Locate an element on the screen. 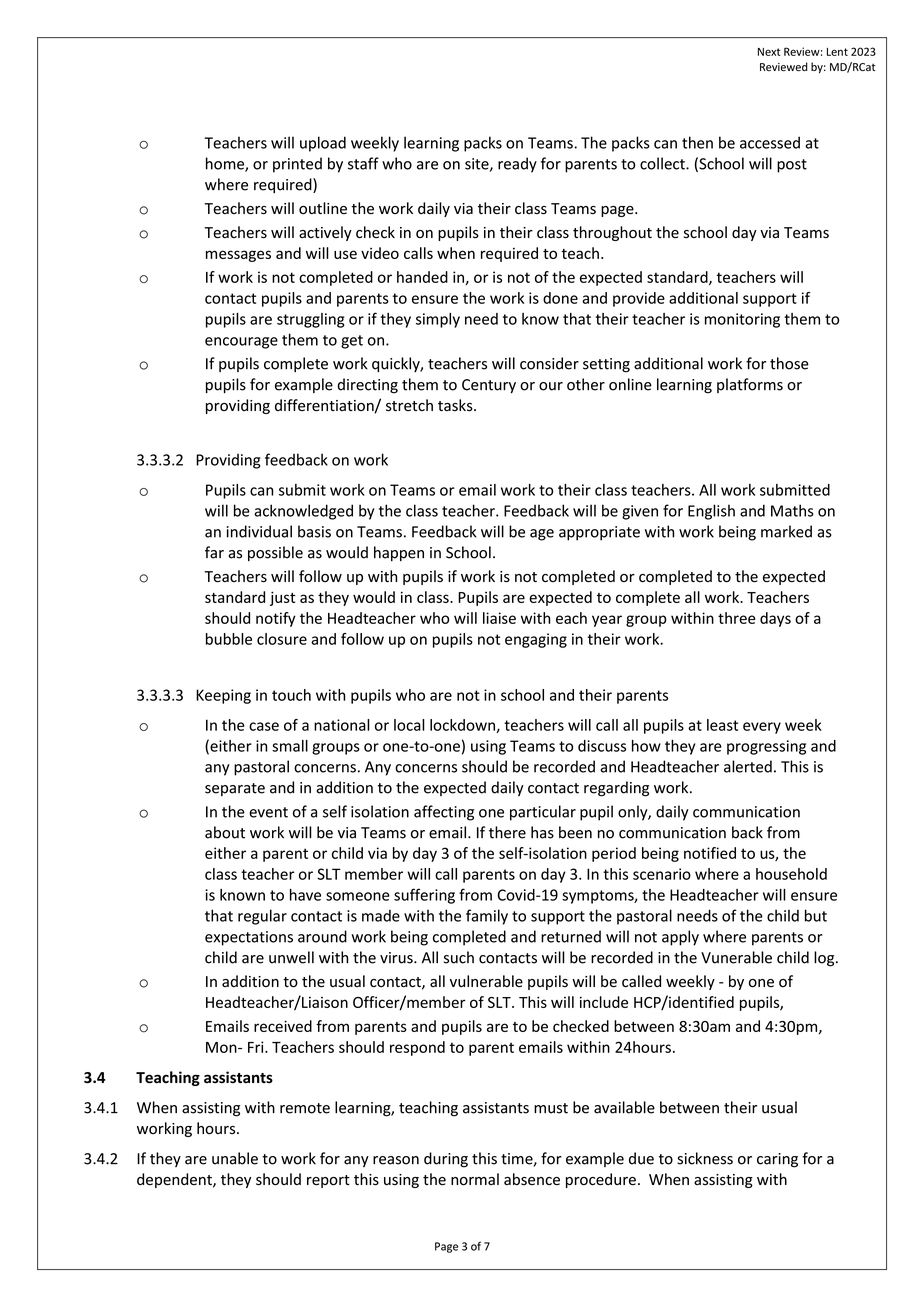  ready is located at coordinates (517, 165).
